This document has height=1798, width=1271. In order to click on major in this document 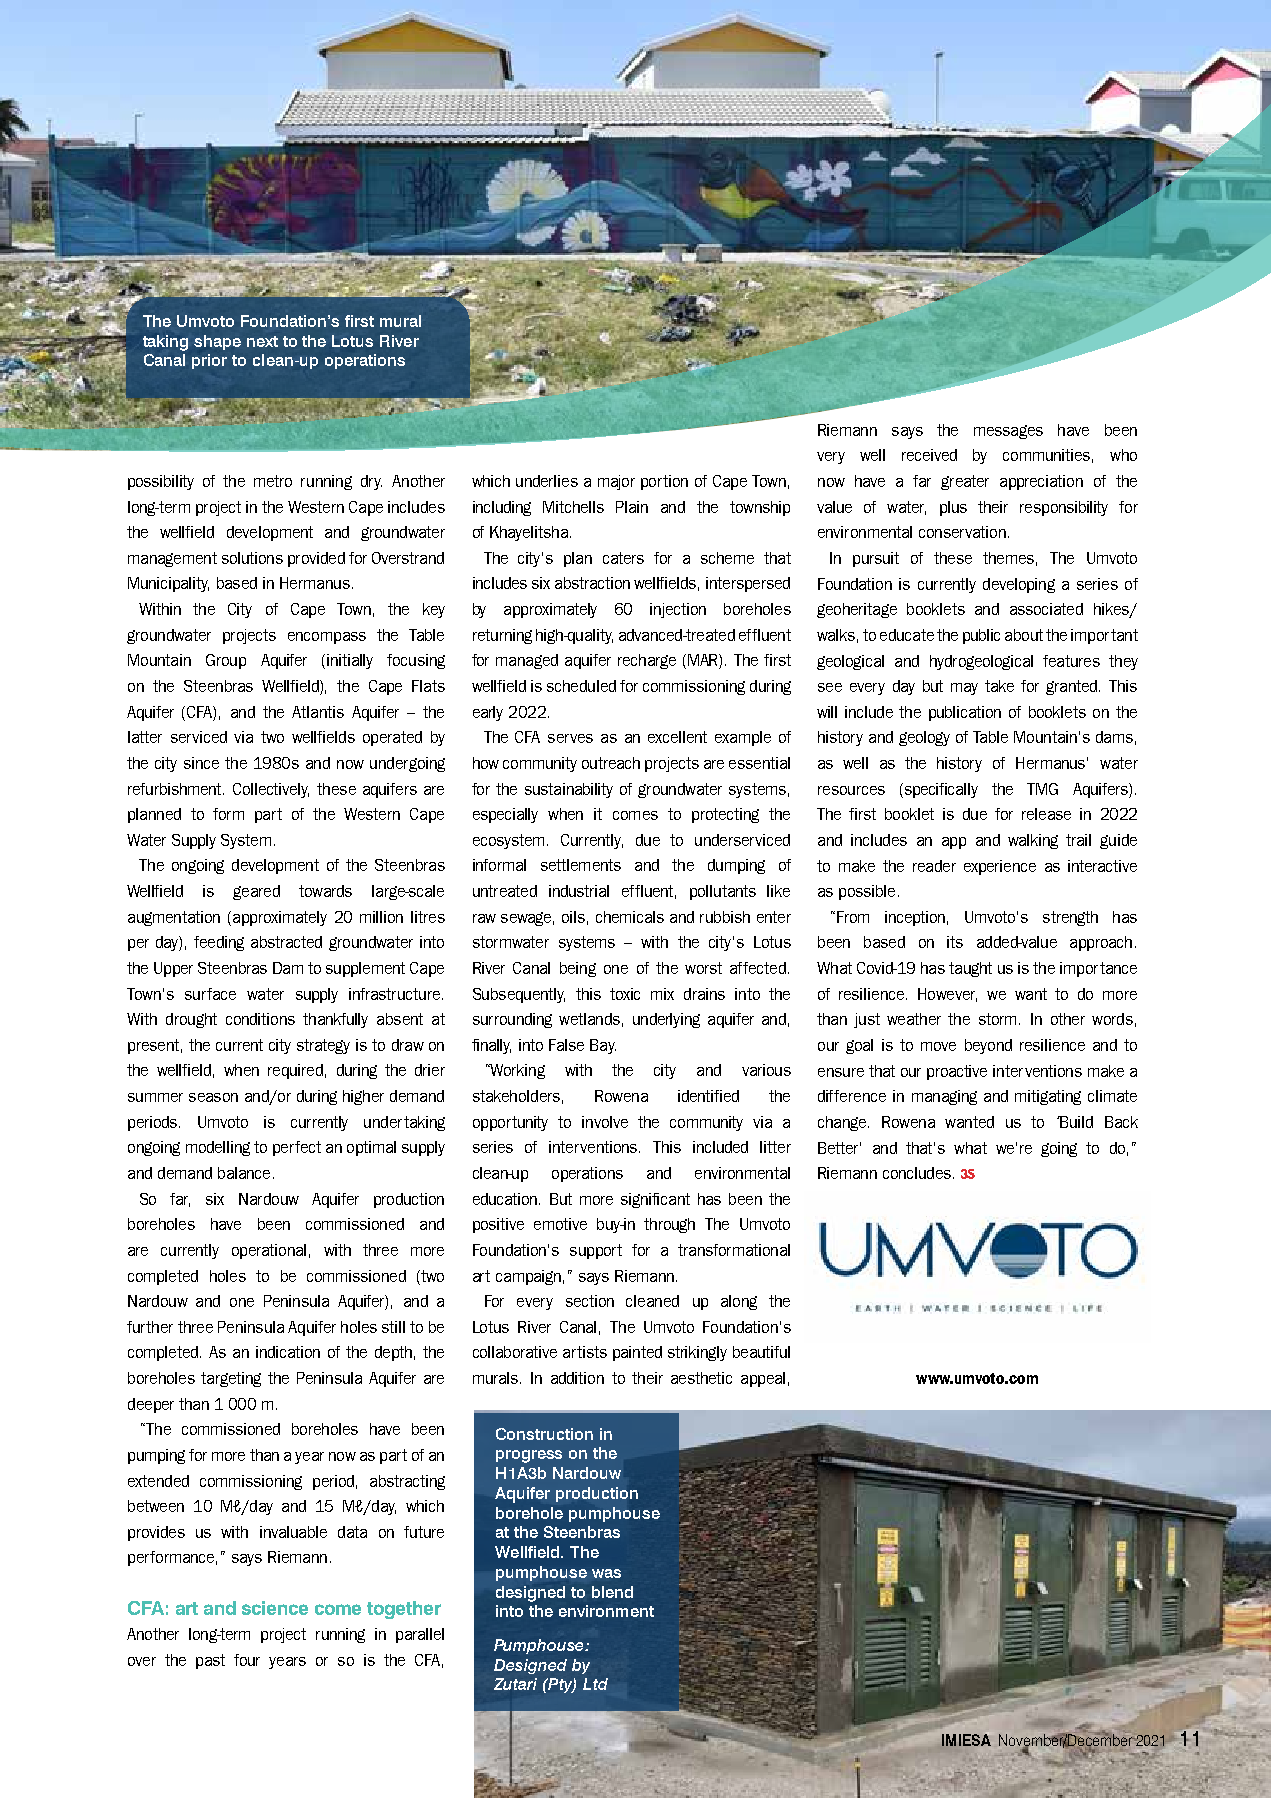, I will do `click(616, 482)`.
